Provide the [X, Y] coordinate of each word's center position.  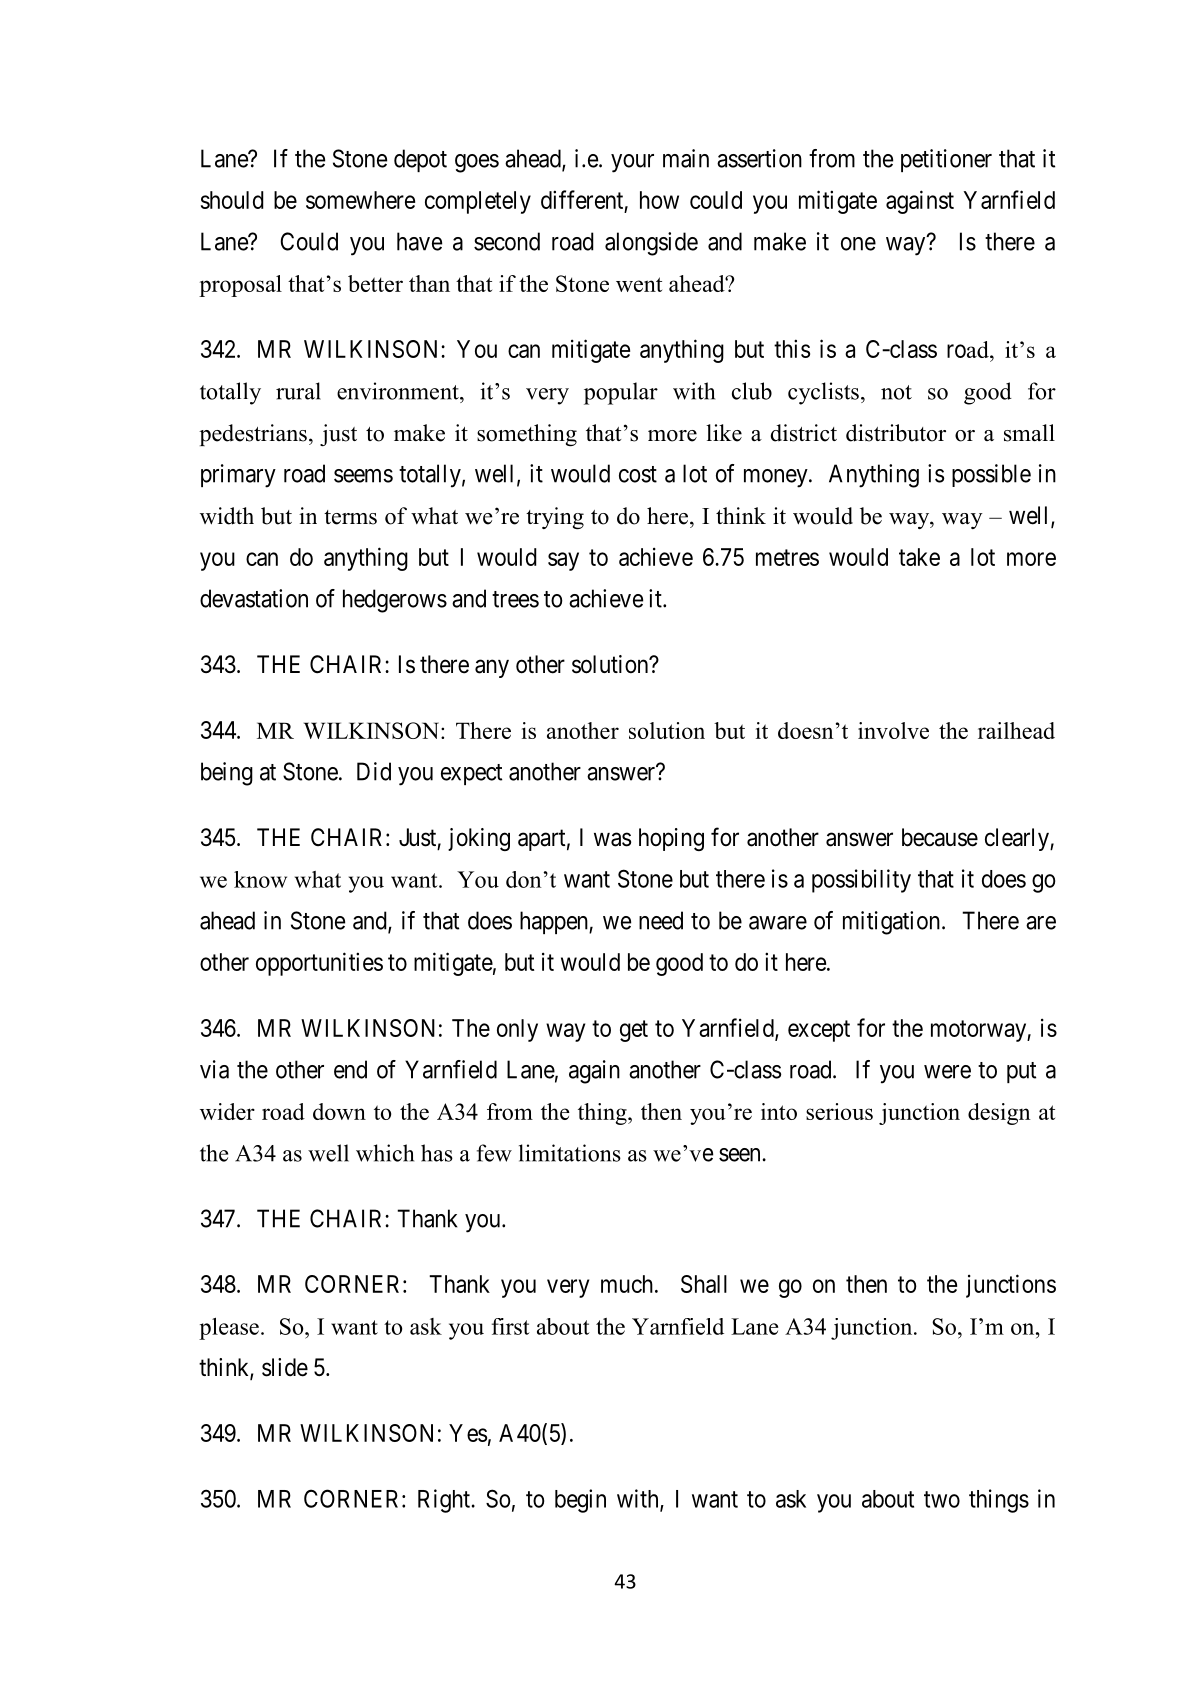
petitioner [946, 160]
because [940, 837]
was [612, 840]
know [260, 879]
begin [580, 1501]
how [659, 200]
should [232, 200]
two [942, 1499]
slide [285, 1367]
